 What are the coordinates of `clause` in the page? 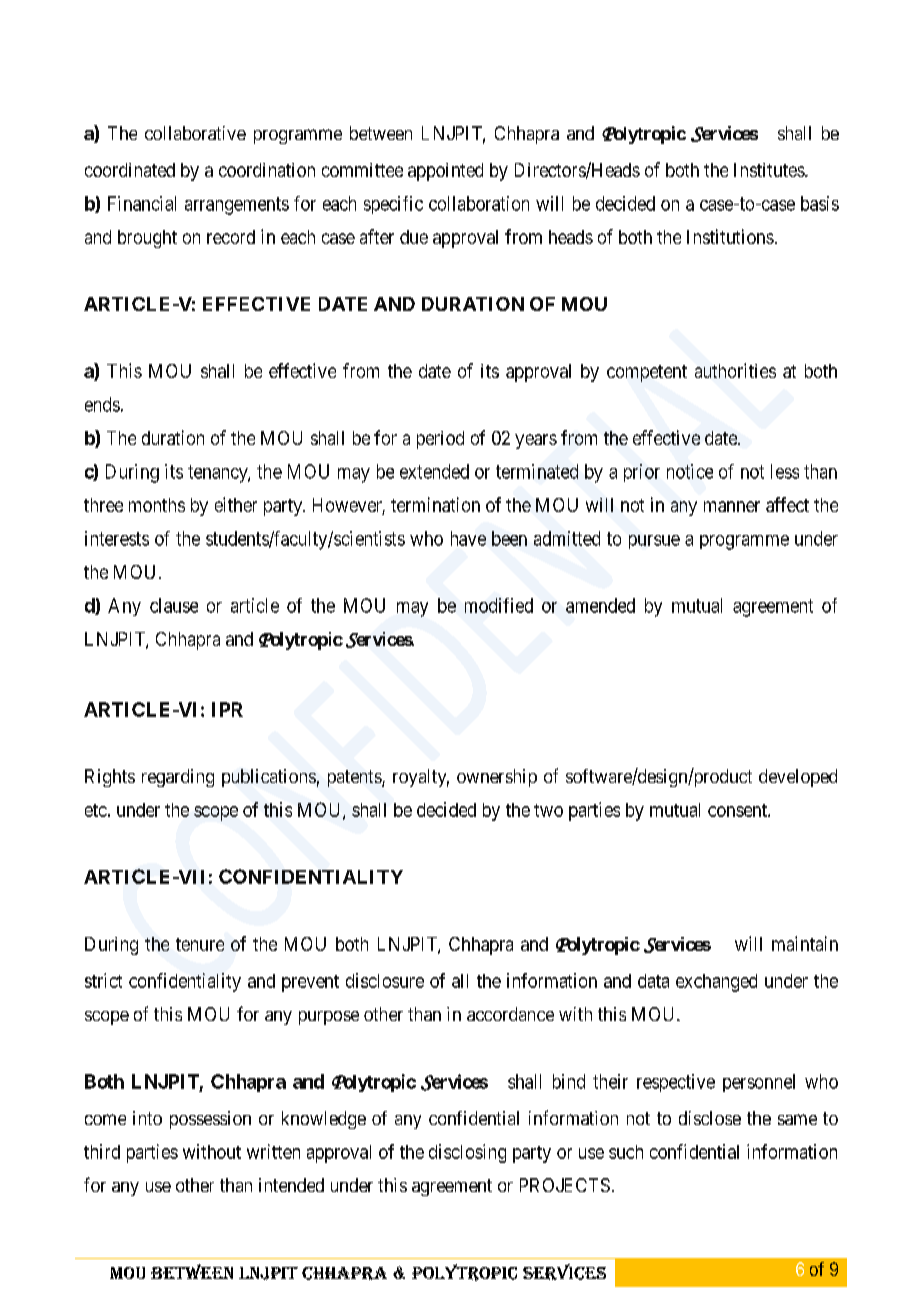 It's located at (174, 605).
